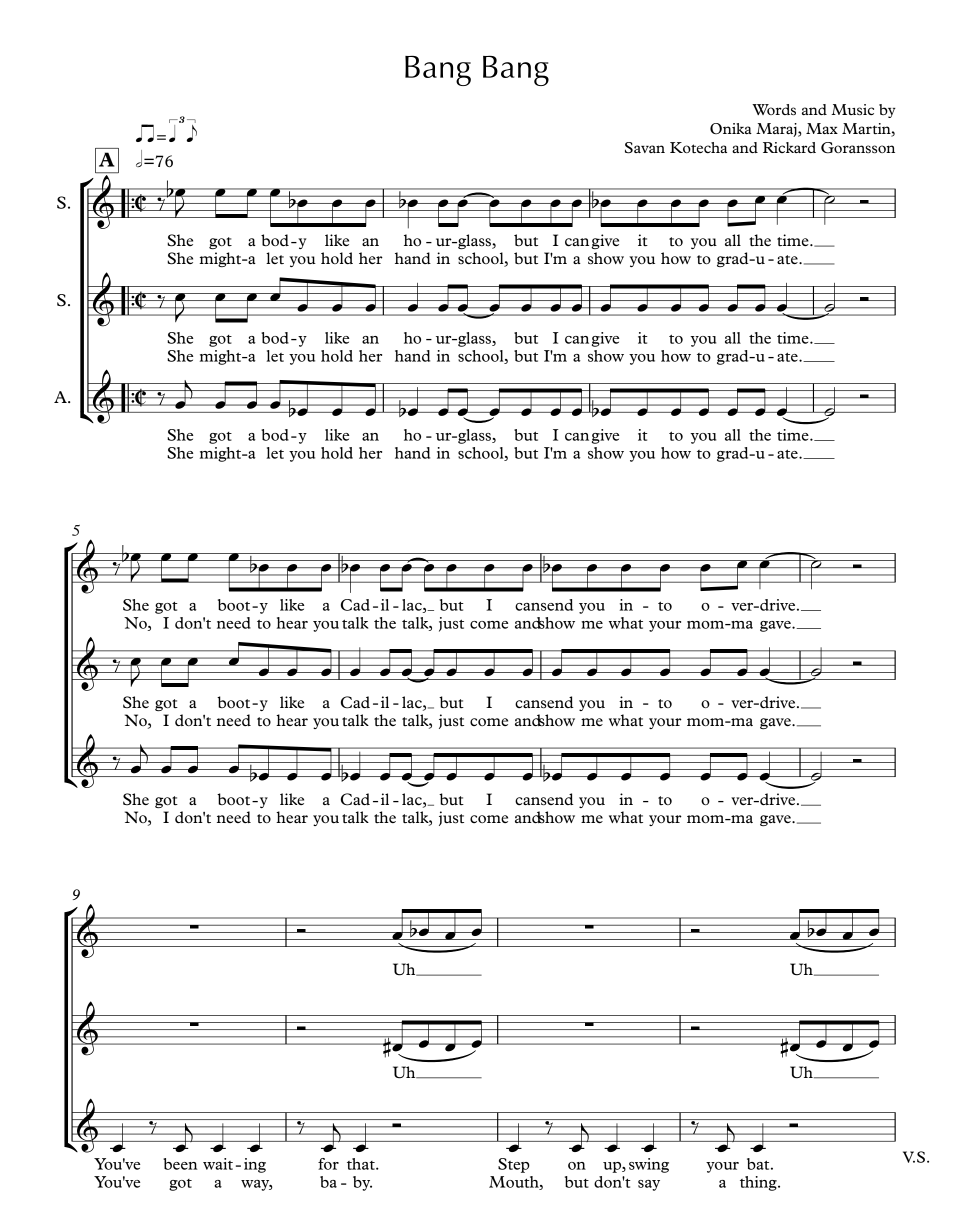 This screenshot has width=953, height=1232. I want to click on thing, so click(759, 1183).
